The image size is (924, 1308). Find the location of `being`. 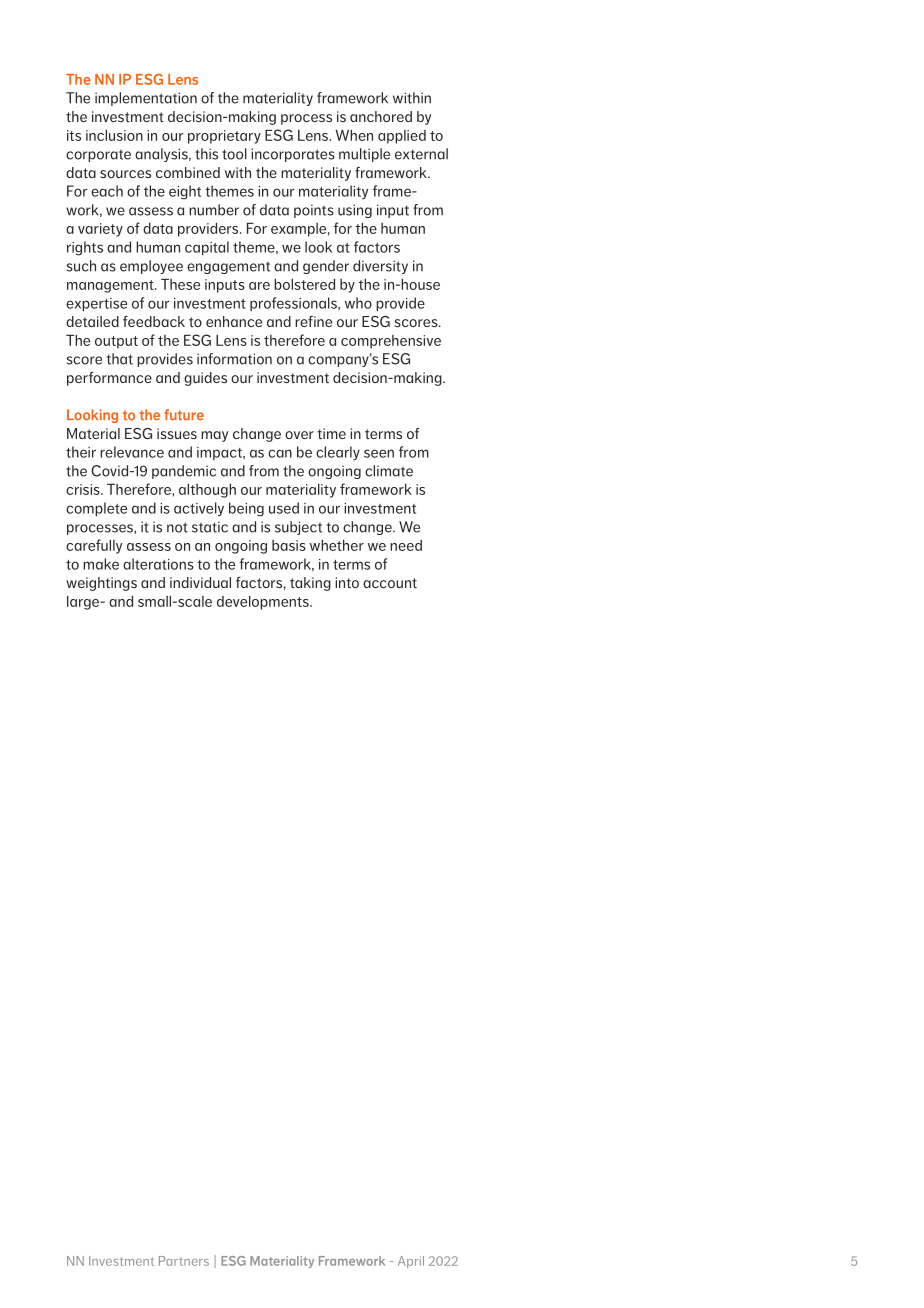

being is located at coordinates (246, 509).
